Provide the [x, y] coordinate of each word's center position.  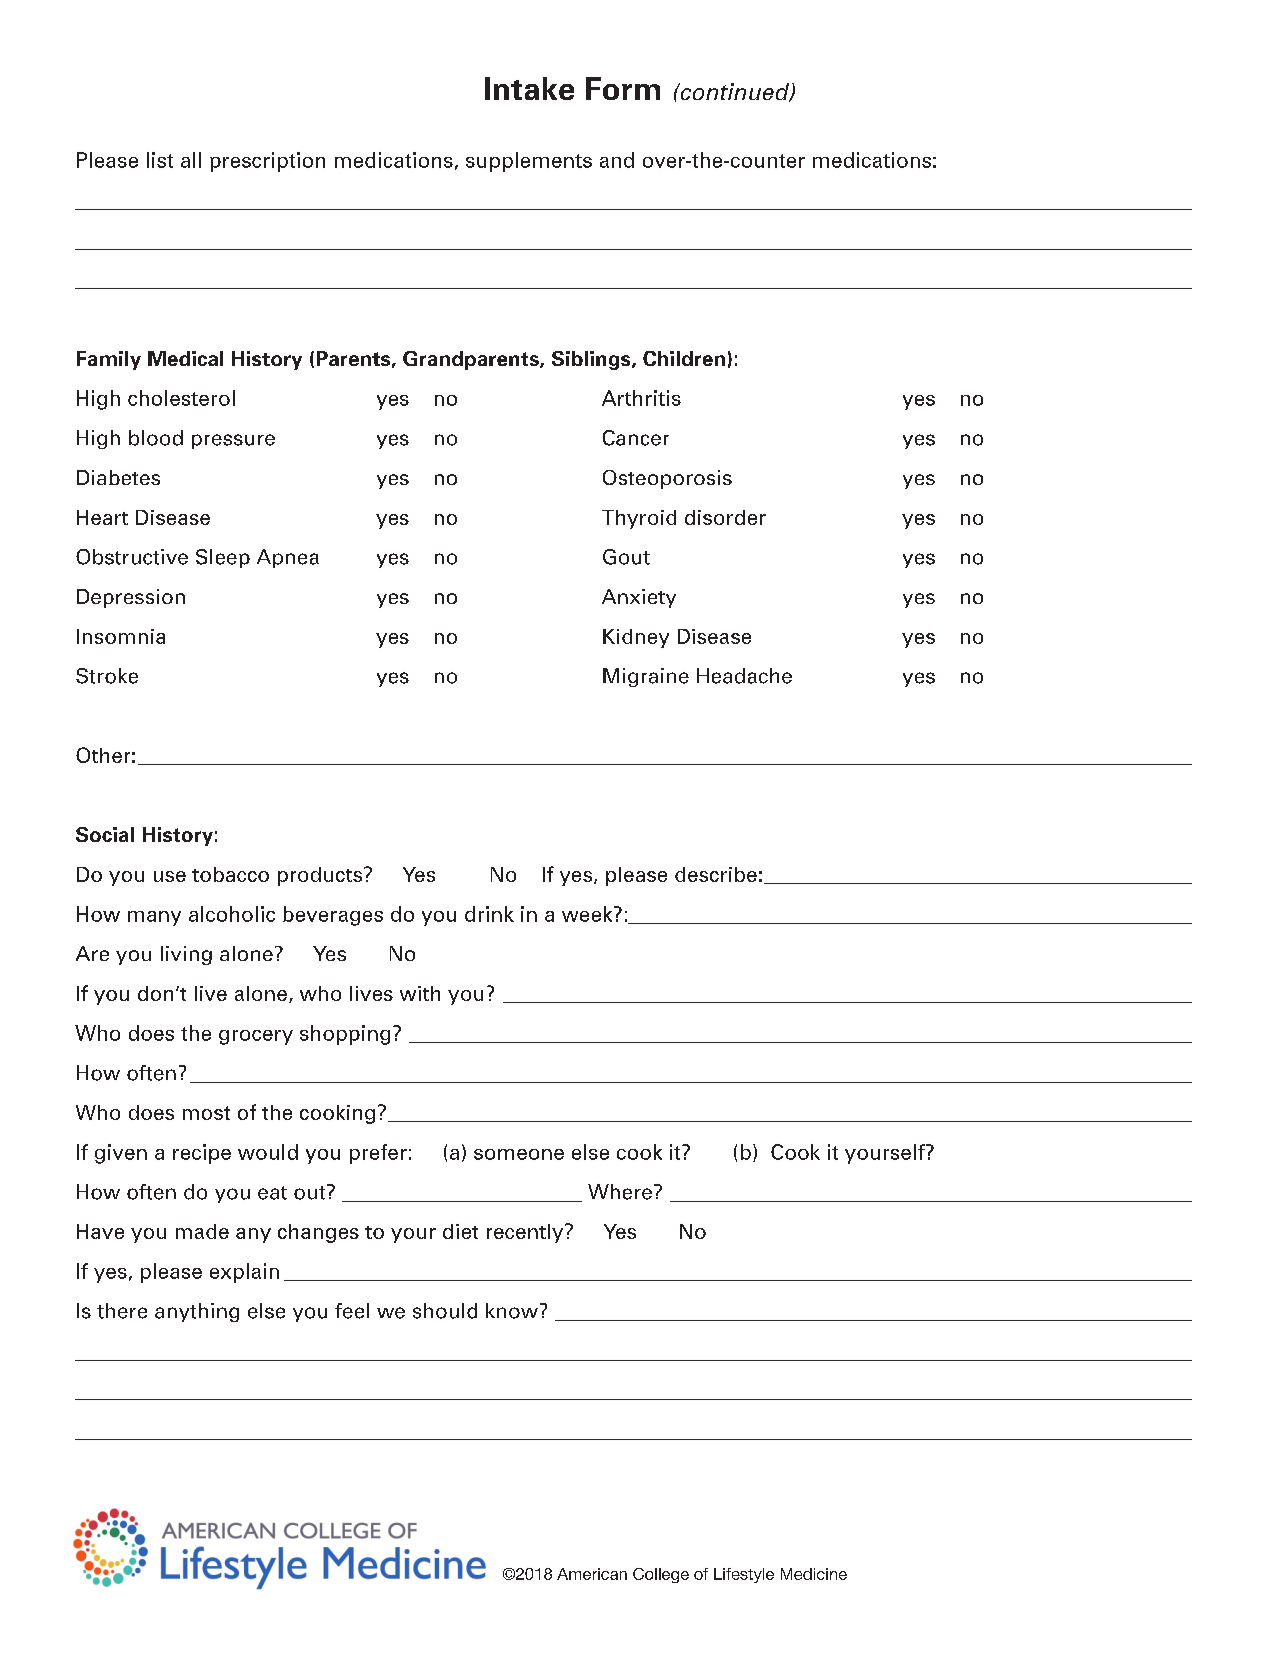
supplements [529, 162]
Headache [744, 676]
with [420, 993]
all [191, 160]
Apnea [288, 558]
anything [197, 1312]
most [206, 1113]
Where [620, 1192]
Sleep [223, 558]
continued [734, 92]
